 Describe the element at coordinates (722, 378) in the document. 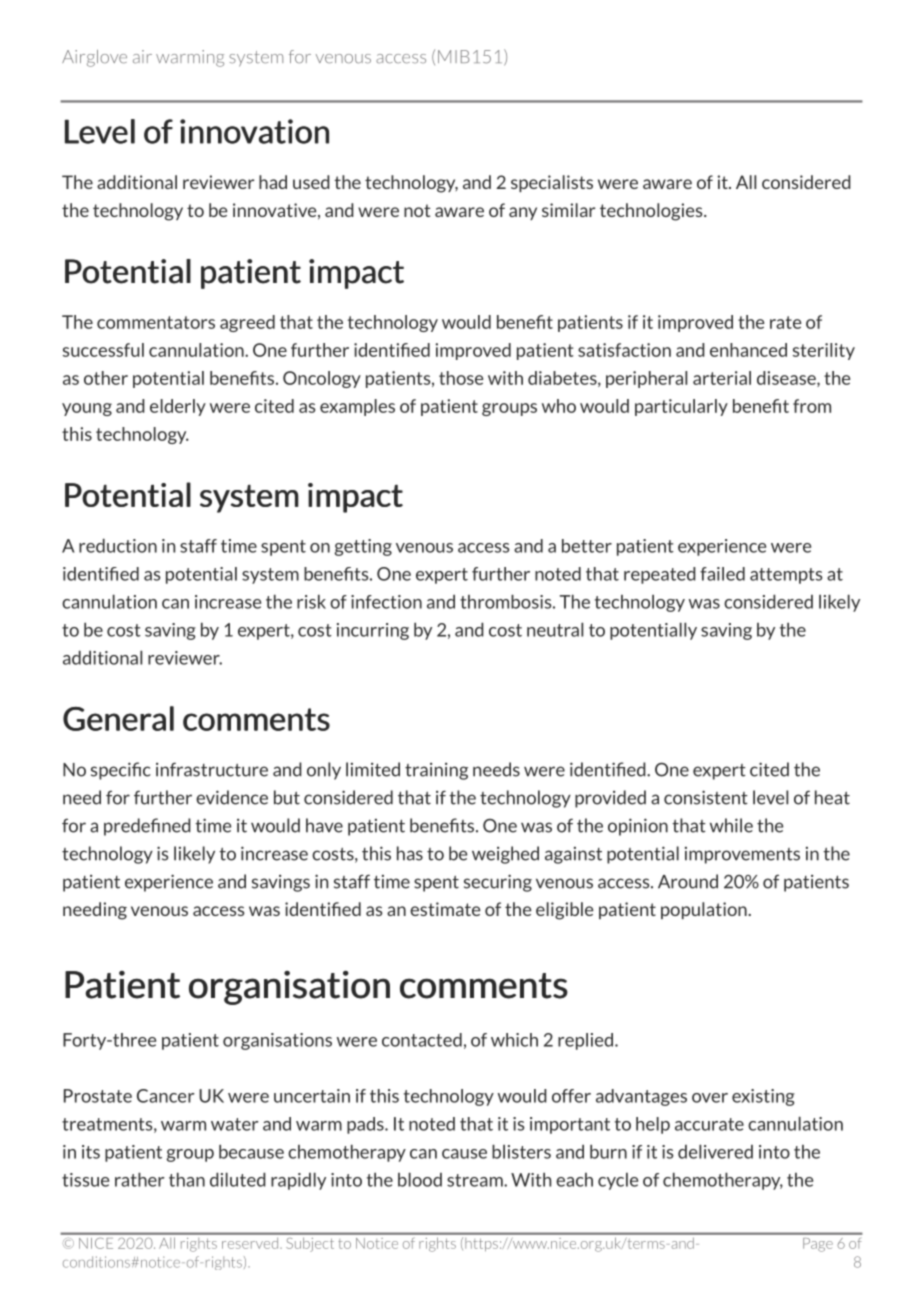

I see `arterial` at that location.
